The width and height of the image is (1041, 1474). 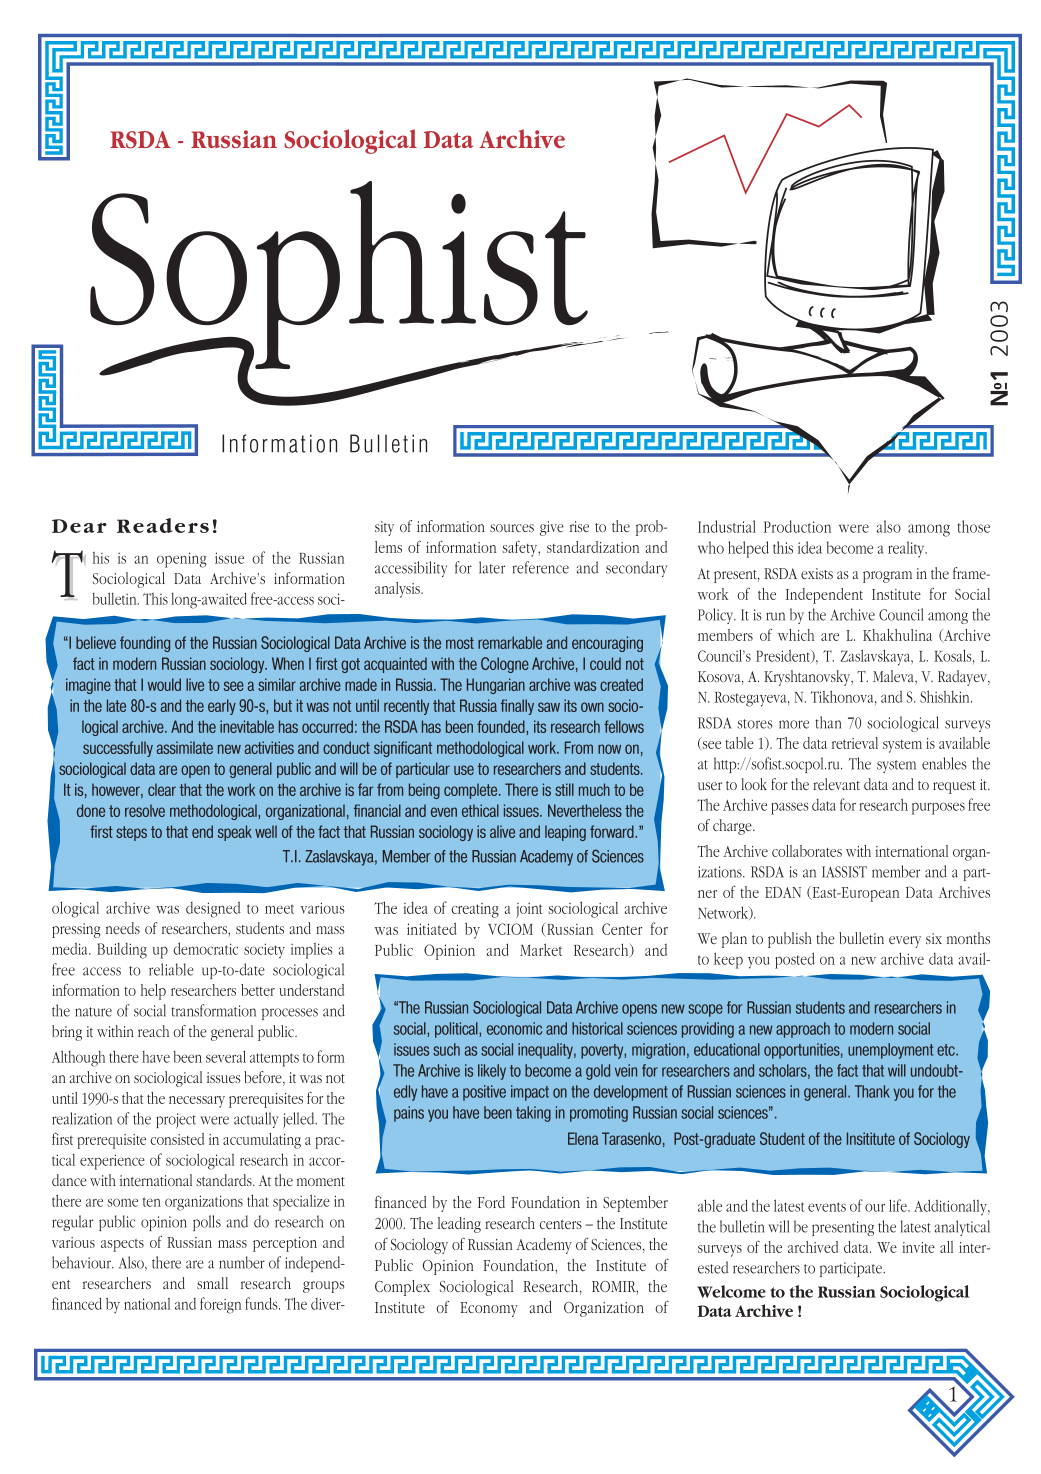 What do you see at coordinates (212, 1283) in the image?
I see `small` at bounding box center [212, 1283].
